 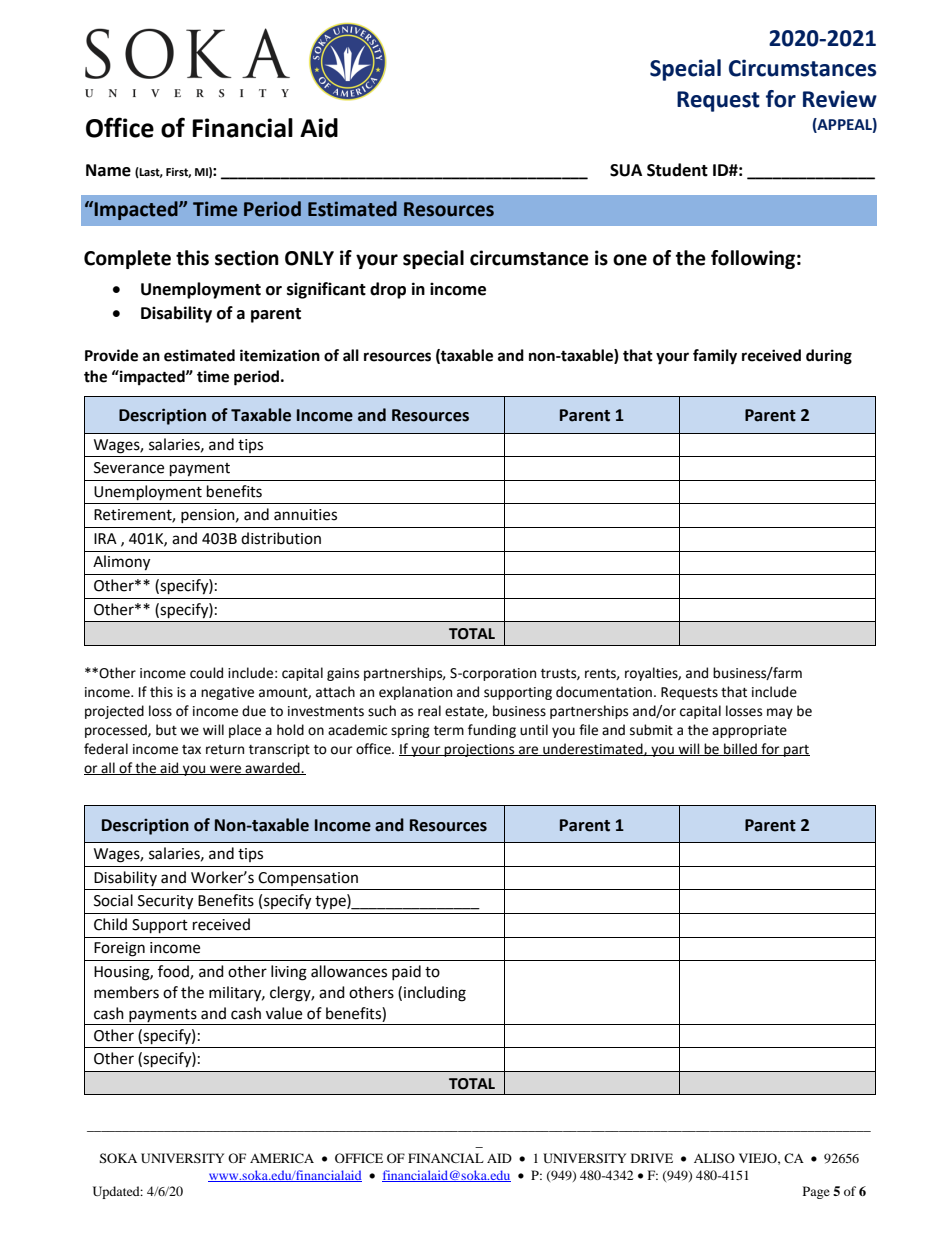 I want to click on AMERICA, so click(x=282, y=1158).
